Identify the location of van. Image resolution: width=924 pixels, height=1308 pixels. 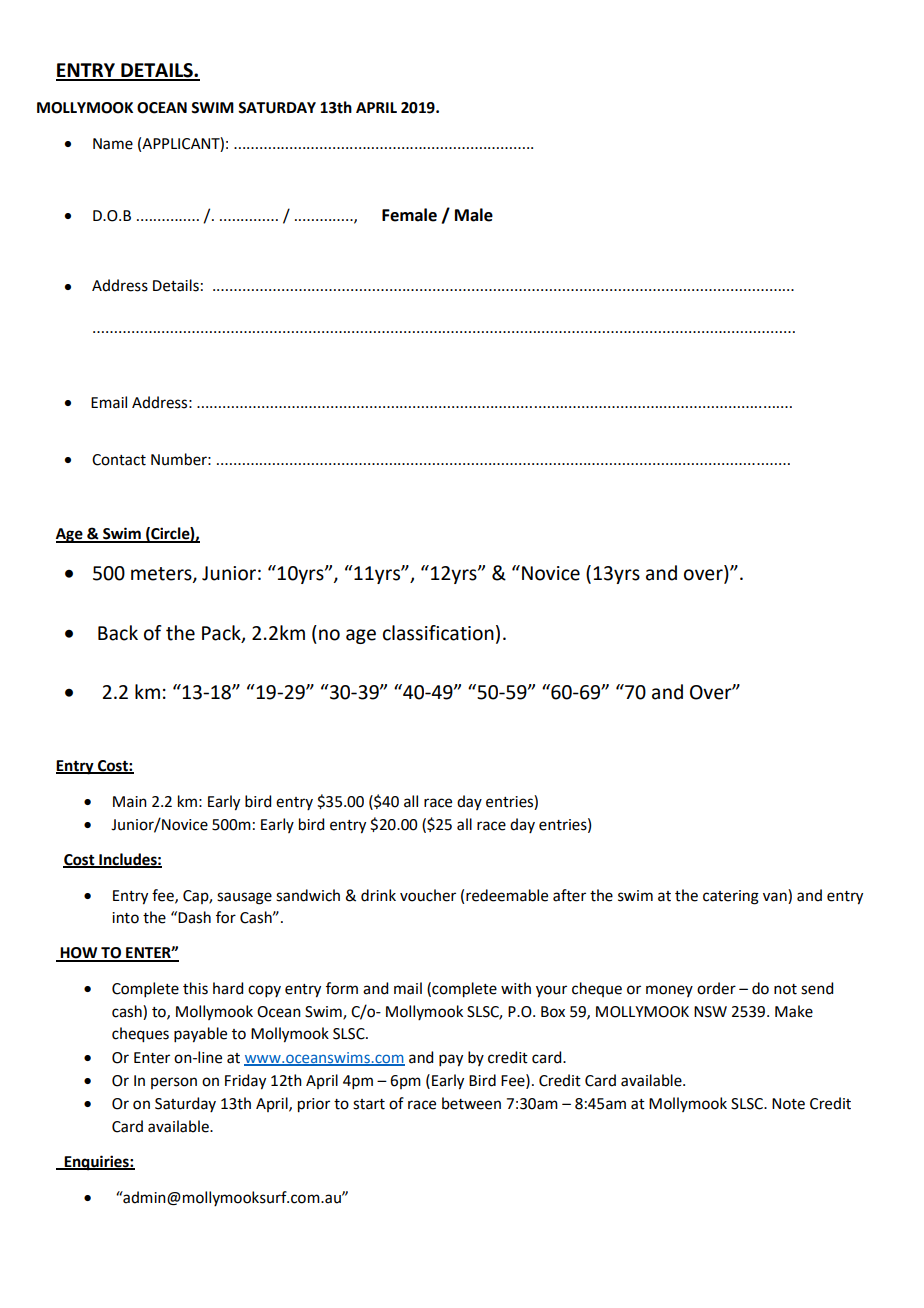
(776, 898).
